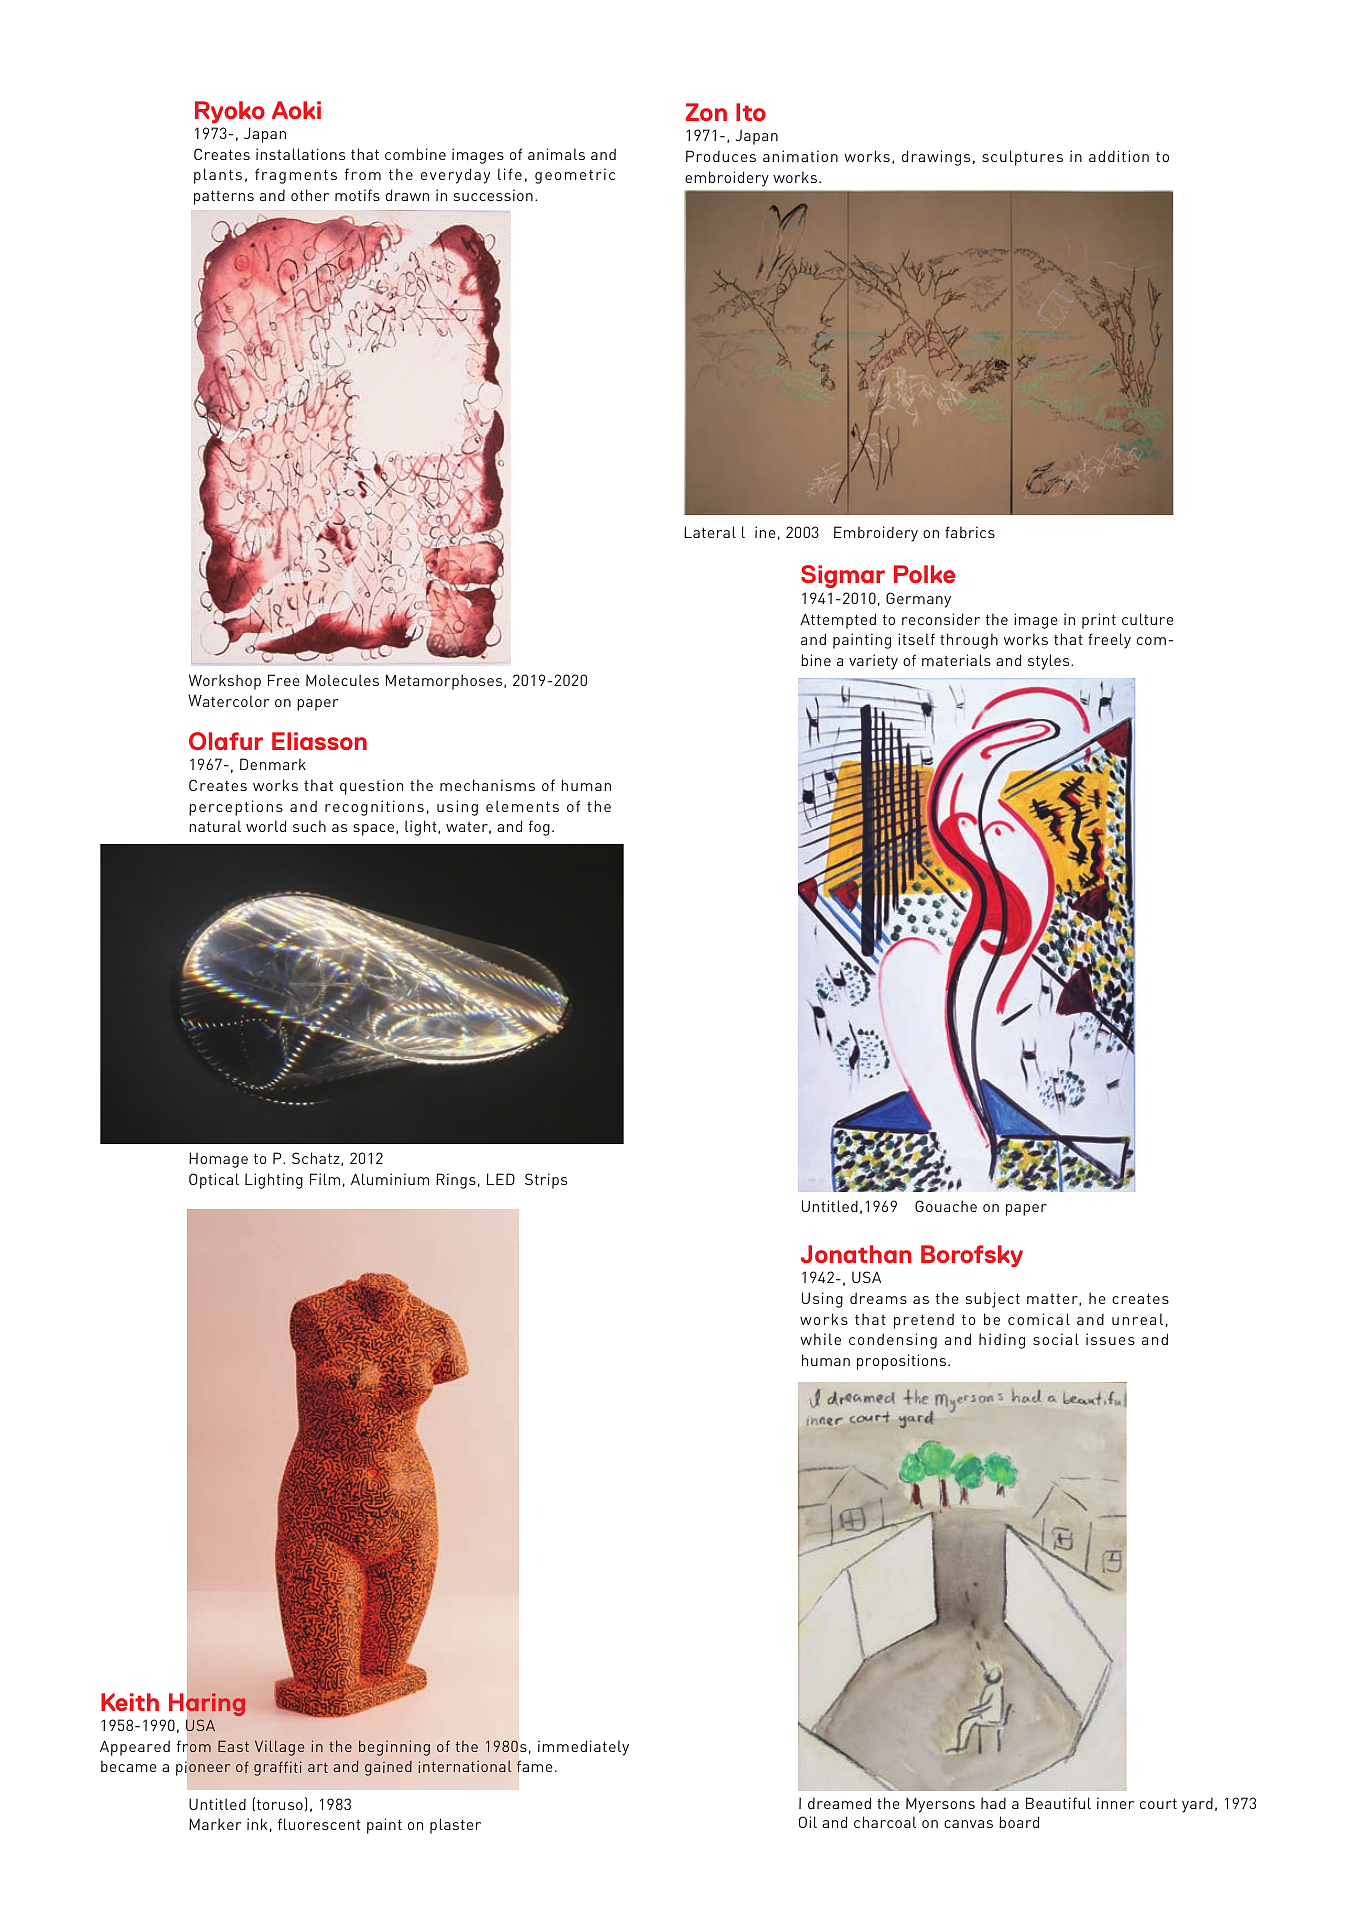 The width and height of the screenshot is (1363, 1928). I want to click on Gouache, so click(946, 1206).
